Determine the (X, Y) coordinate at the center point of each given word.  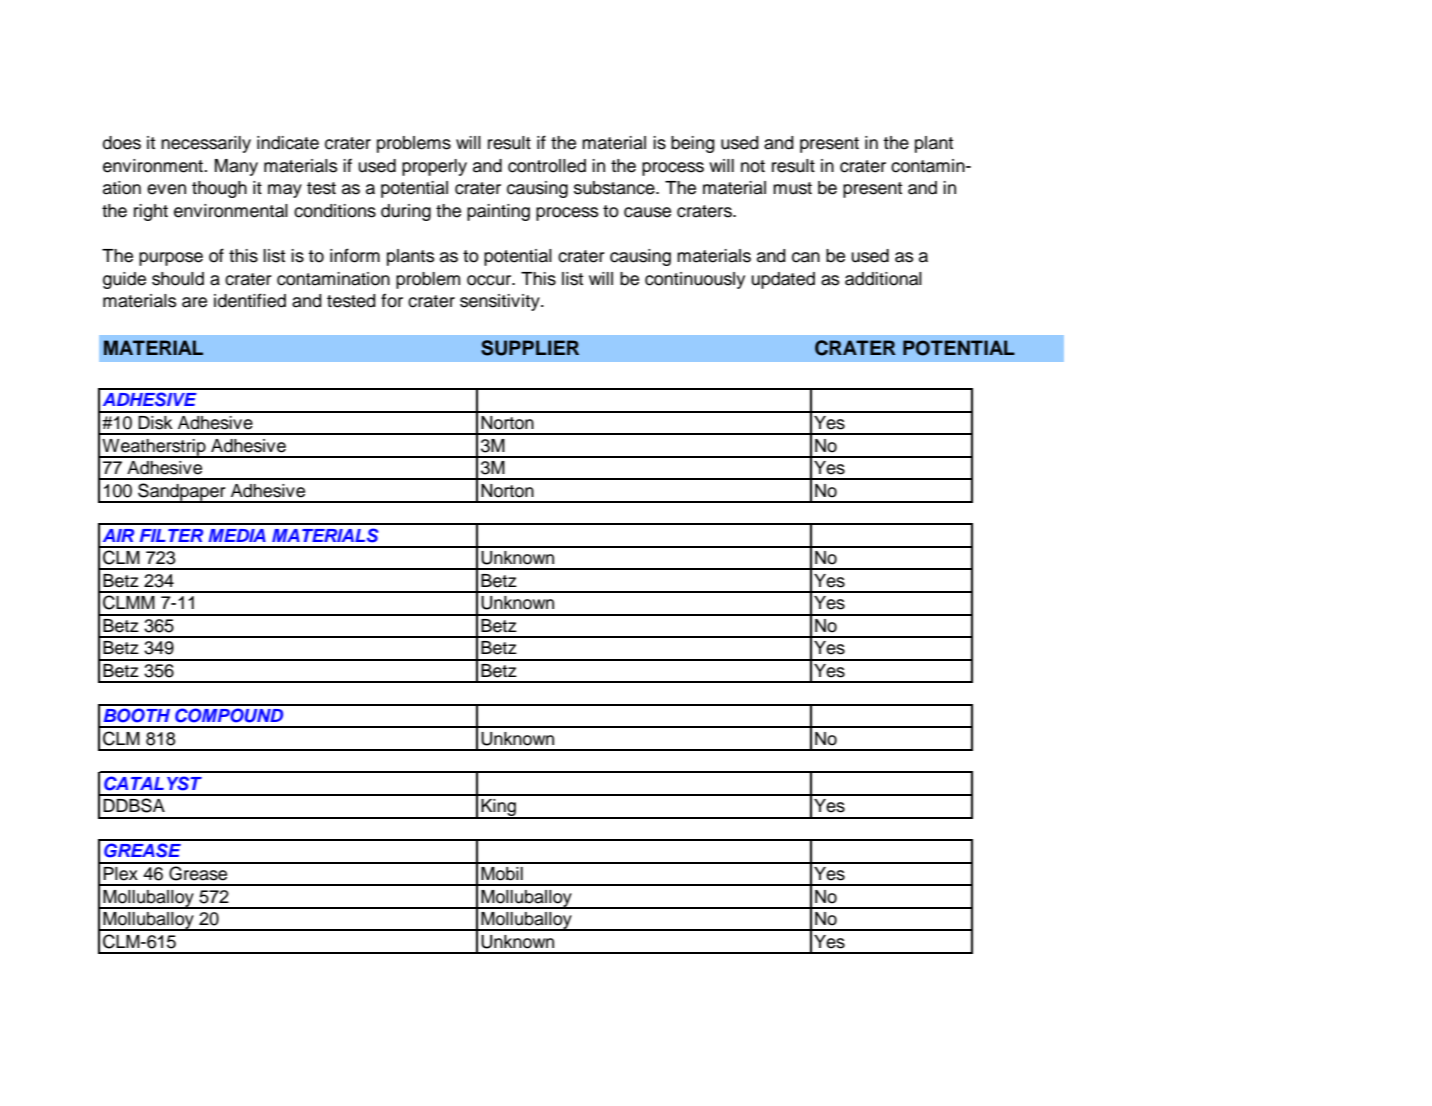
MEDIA (237, 535)
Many (236, 167)
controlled (547, 166)
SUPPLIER (530, 348)
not (753, 166)
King (498, 809)
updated (783, 280)
